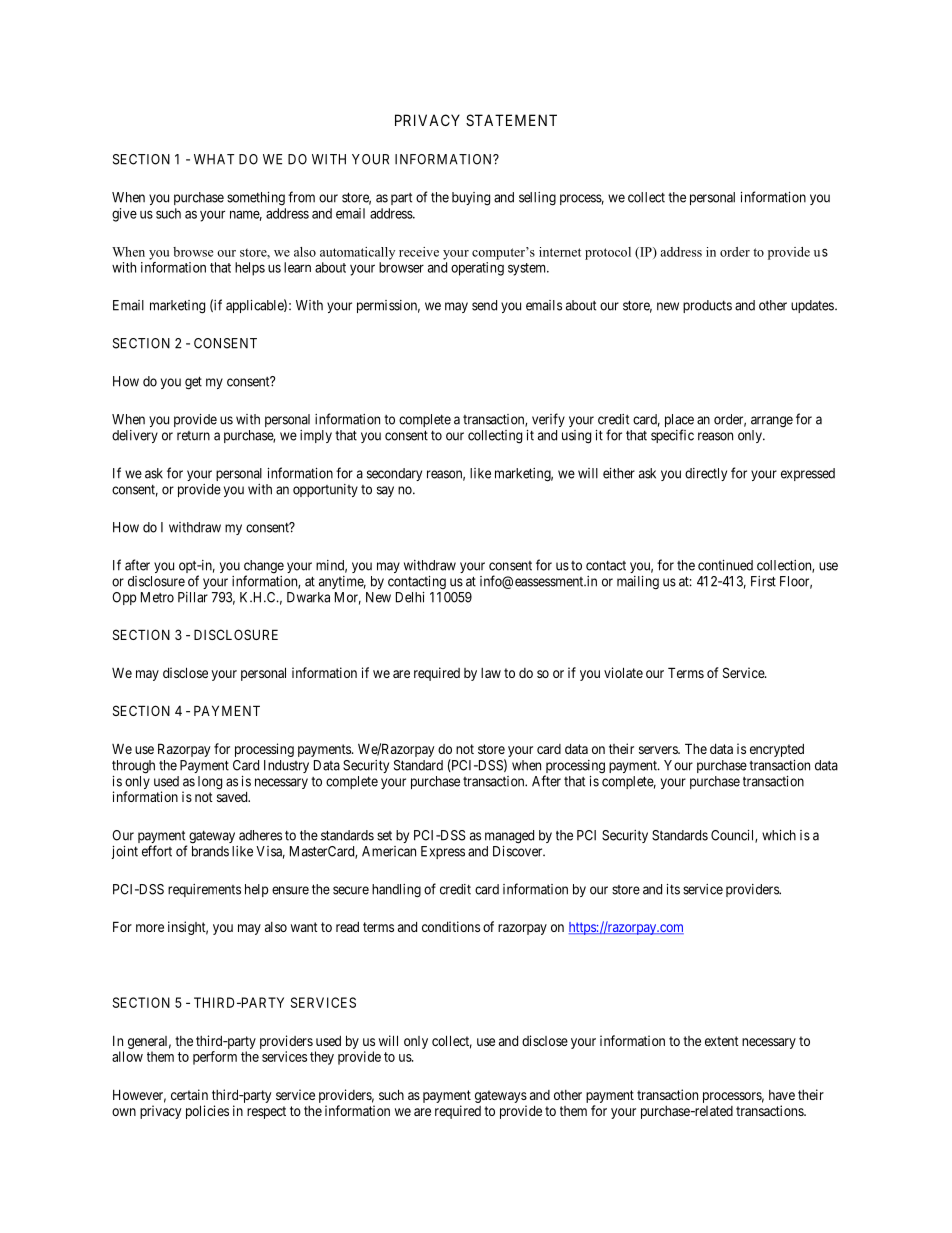 The image size is (952, 1233). I want to click on get, so click(193, 383).
